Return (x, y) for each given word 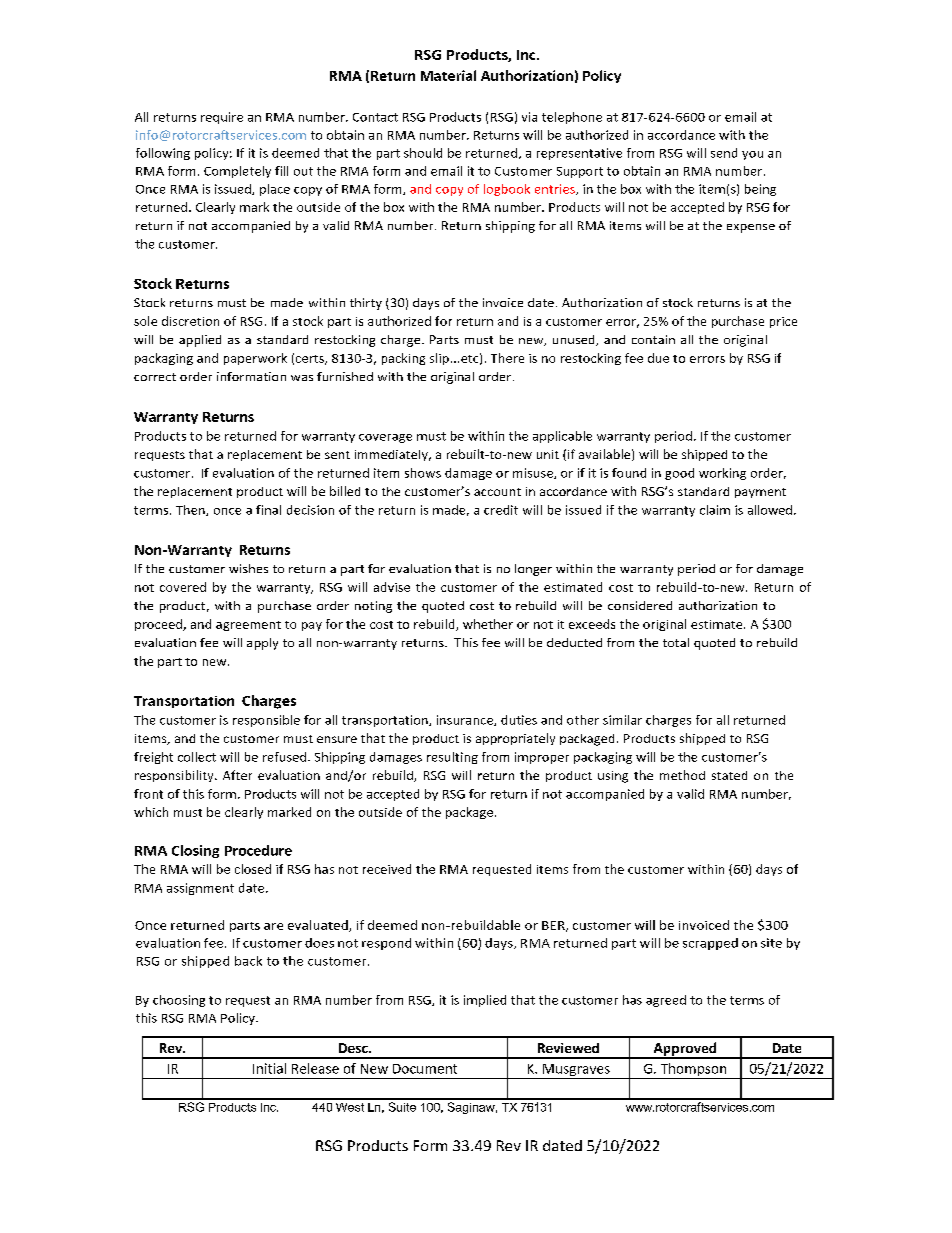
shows (423, 473)
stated (729, 775)
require (222, 118)
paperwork (255, 359)
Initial (269, 1068)
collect (197, 757)
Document (425, 1069)
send (724, 153)
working (722, 474)
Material (448, 75)
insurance (466, 720)
